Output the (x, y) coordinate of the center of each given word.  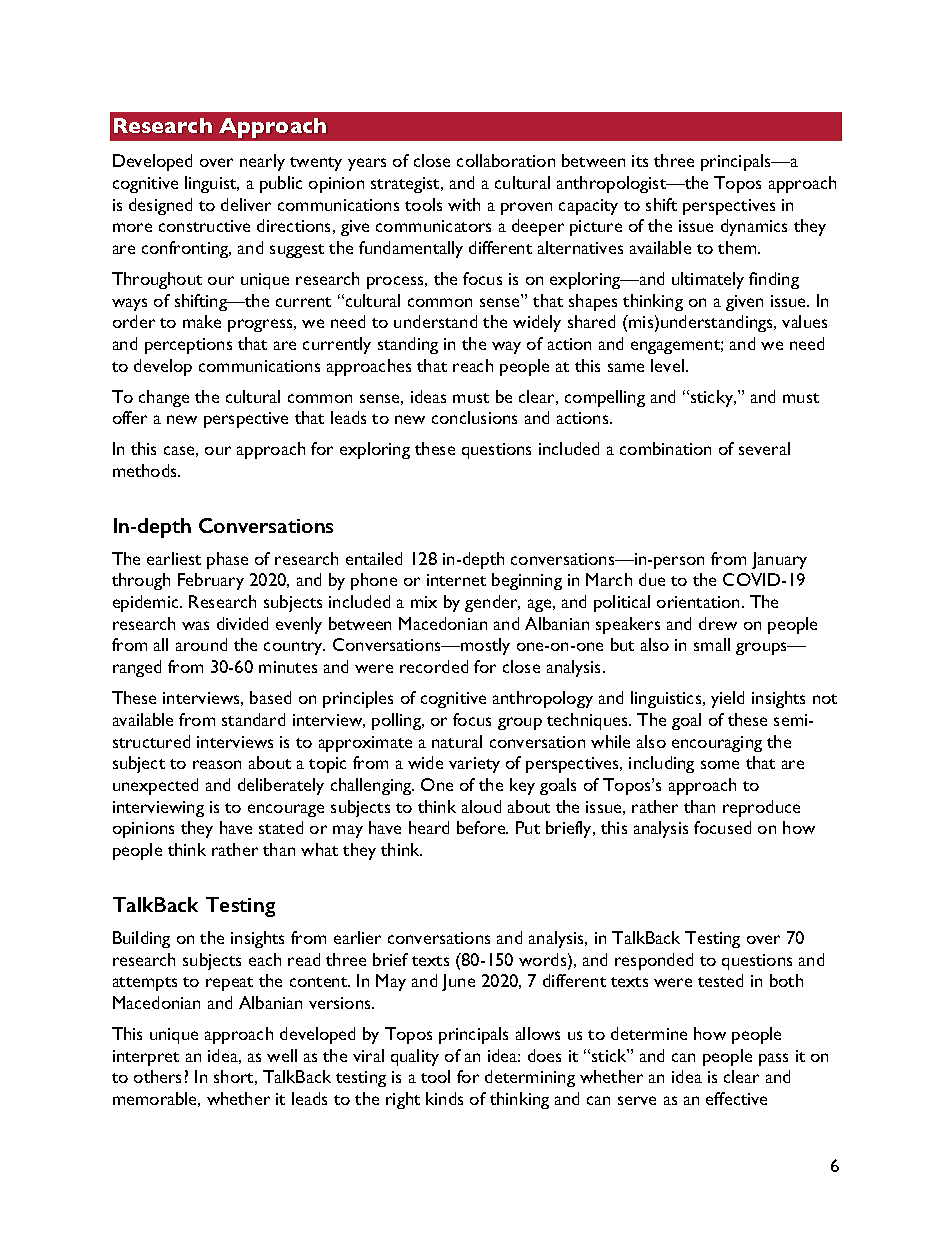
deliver (246, 204)
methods (146, 470)
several (764, 448)
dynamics (754, 227)
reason (217, 764)
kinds (444, 1098)
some (720, 764)
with (464, 204)
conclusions (474, 417)
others (157, 1076)
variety (474, 765)
